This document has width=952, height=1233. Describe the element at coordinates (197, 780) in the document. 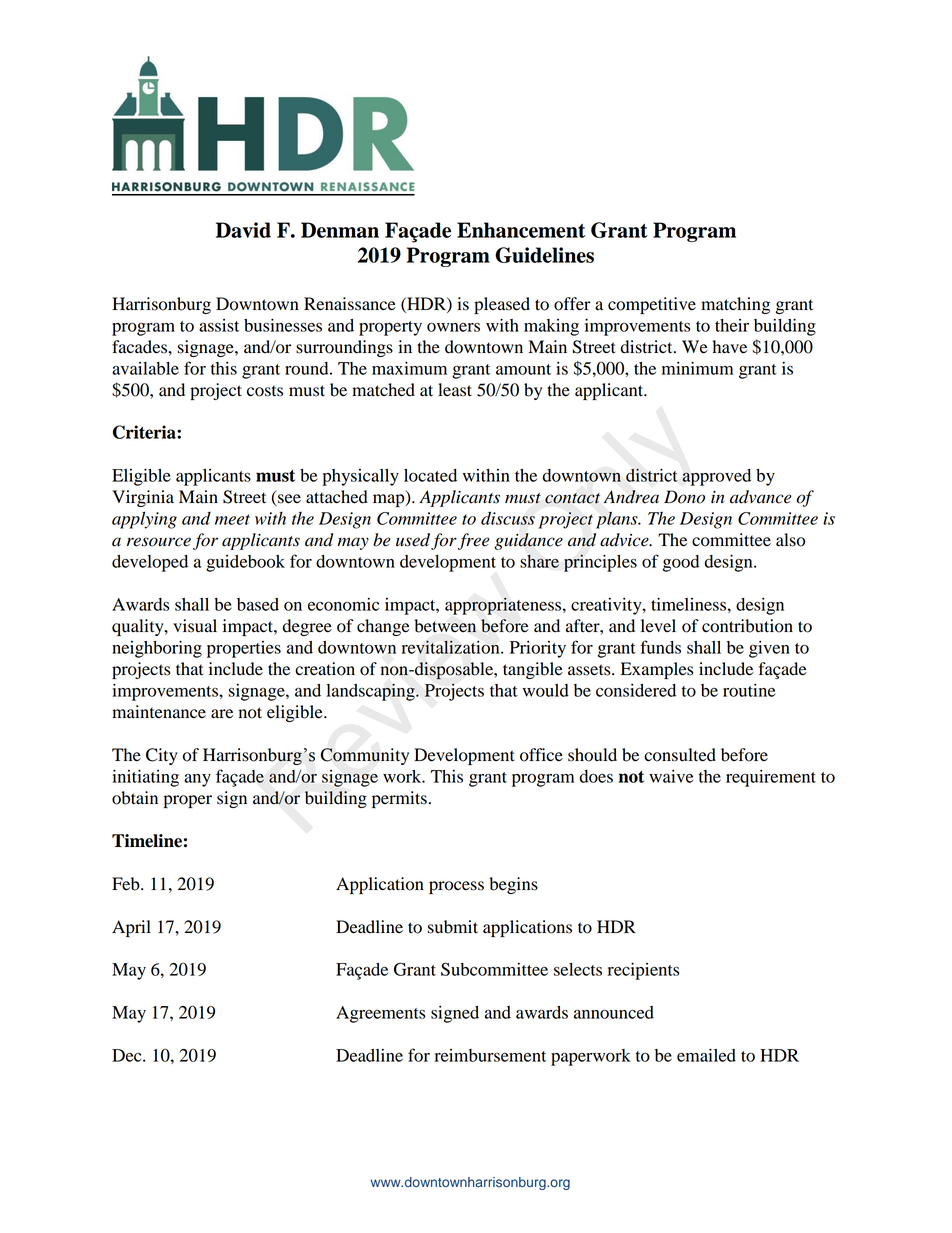

I see `any` at that location.
